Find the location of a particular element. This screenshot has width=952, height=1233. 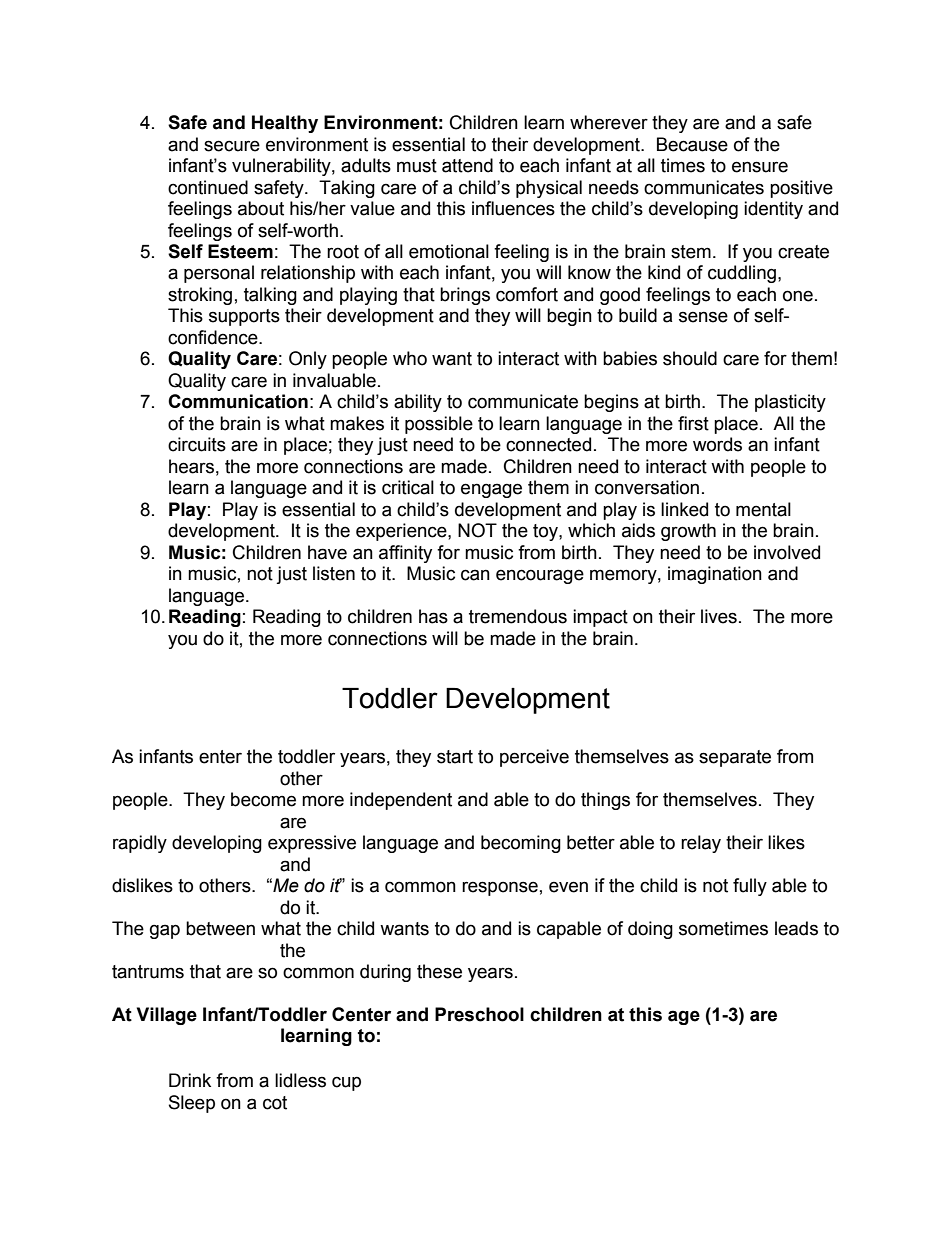

secure is located at coordinates (232, 146).
